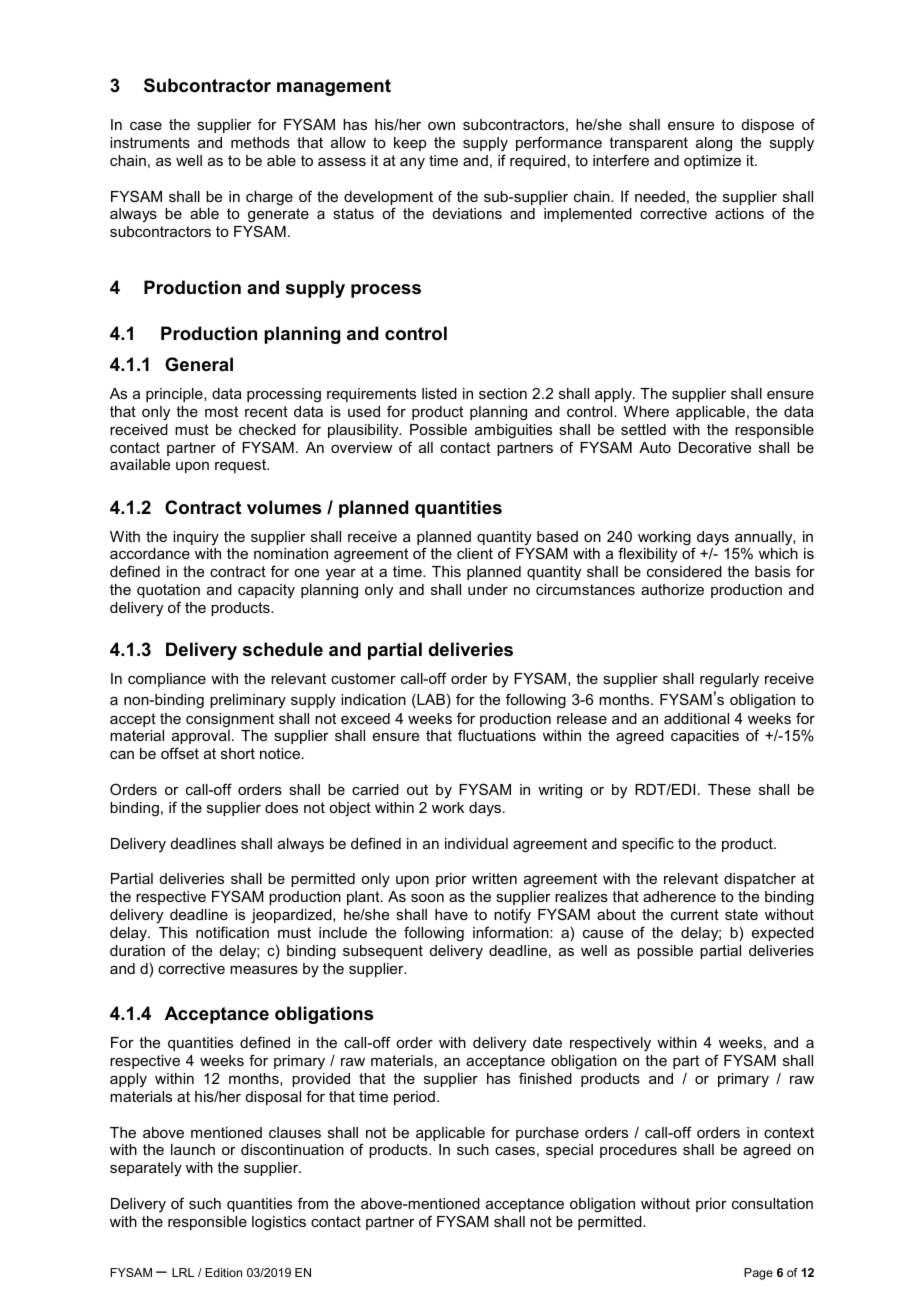  Describe the element at coordinates (439, 393) in the screenshot. I see `listed` at that location.
